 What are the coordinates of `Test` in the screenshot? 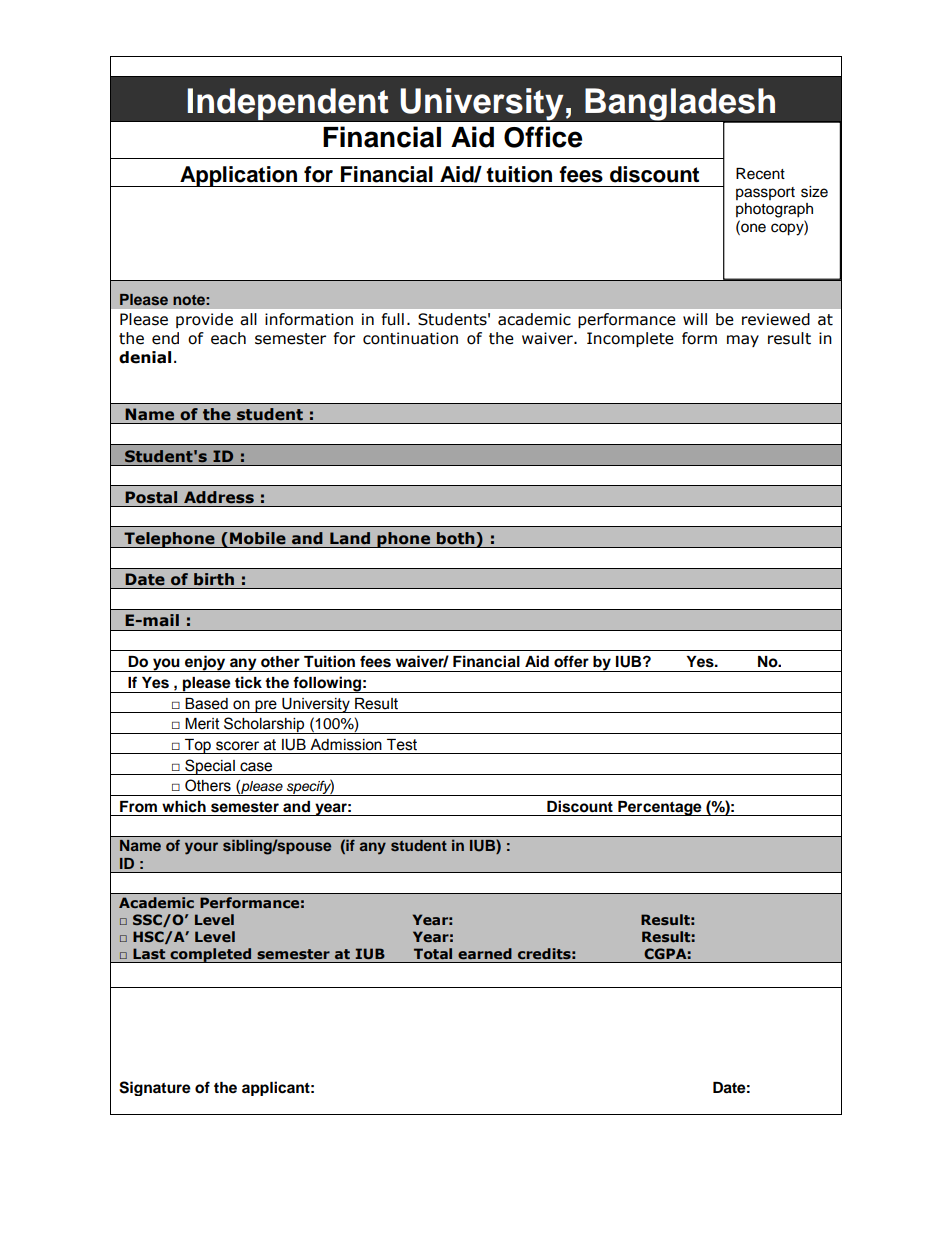 It's located at (402, 745).
